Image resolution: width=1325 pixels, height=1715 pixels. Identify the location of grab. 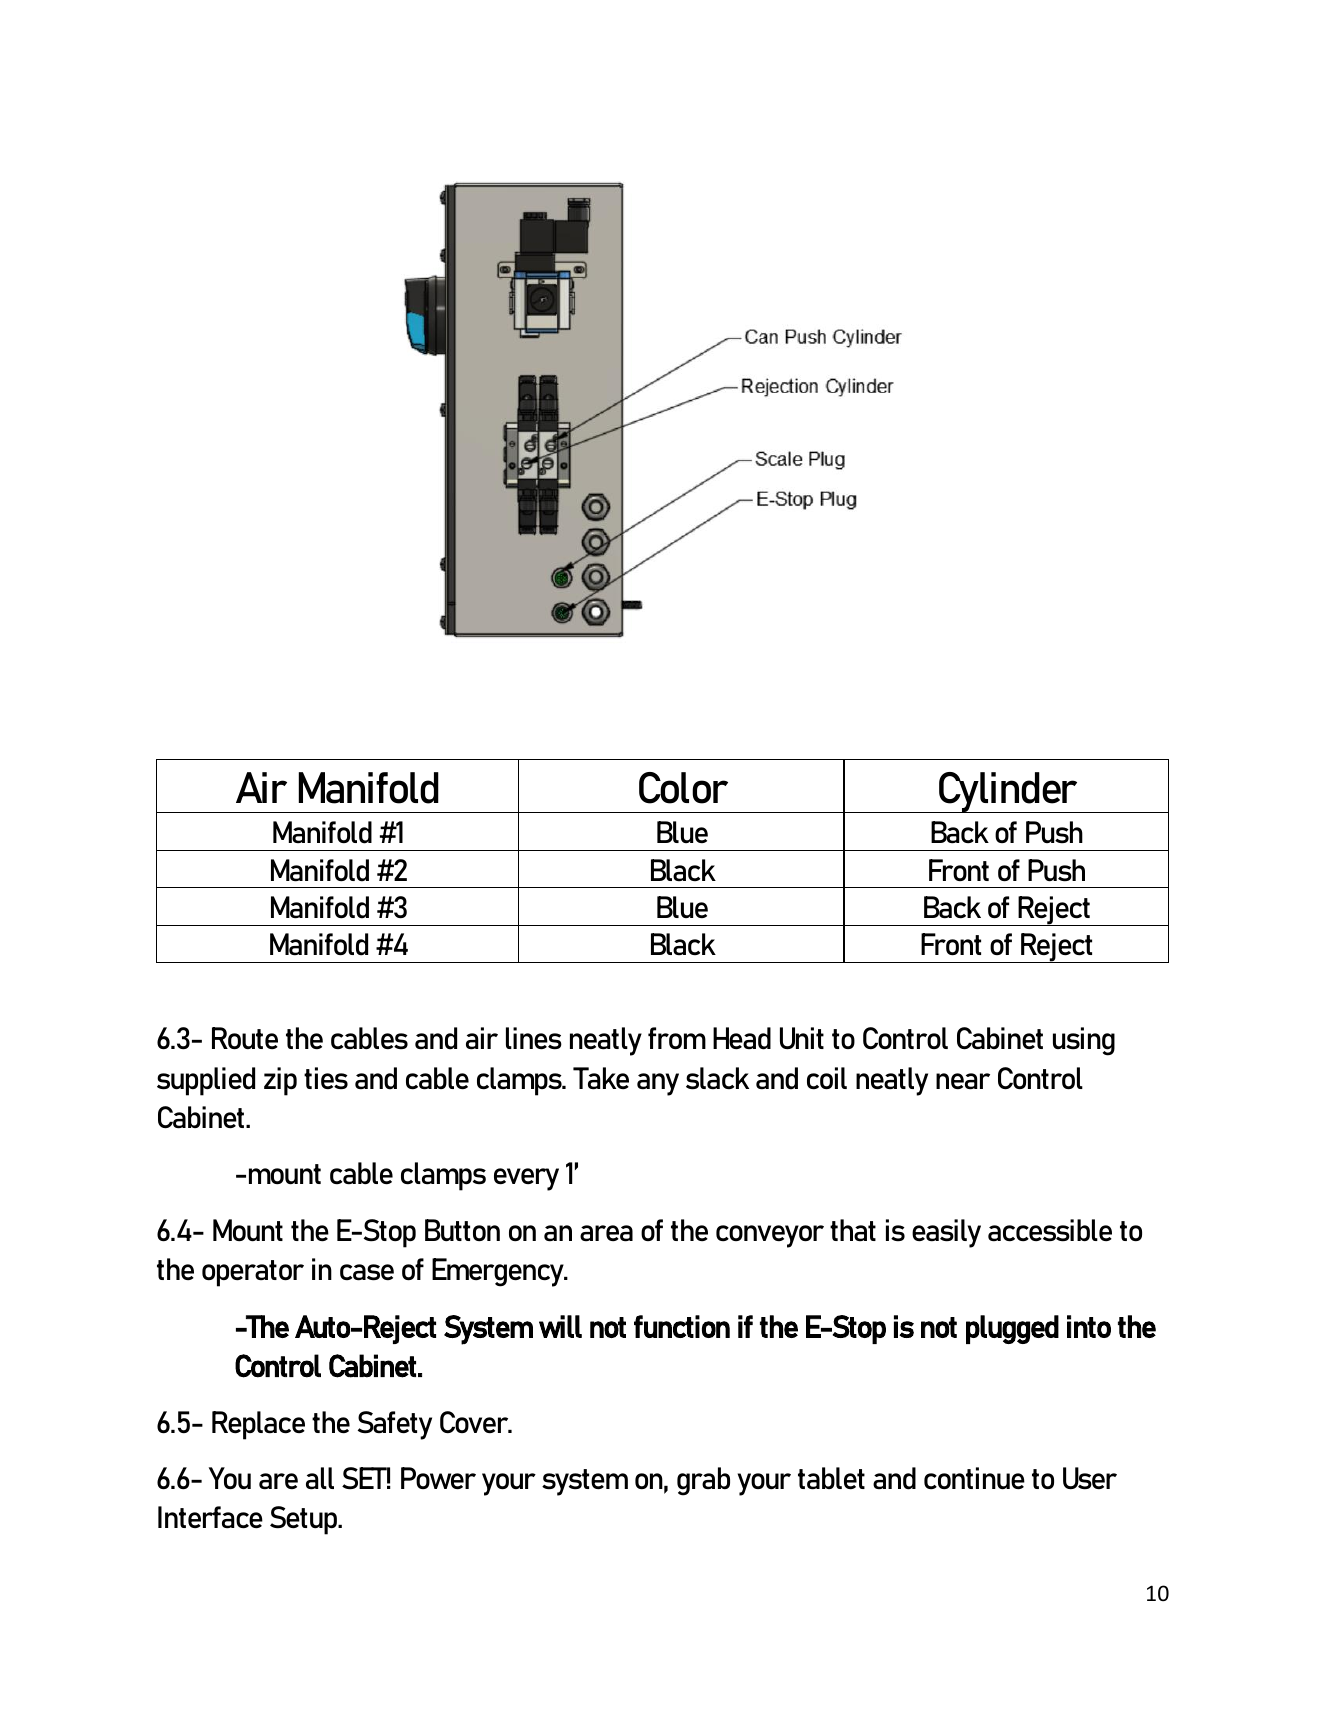
(703, 1481).
